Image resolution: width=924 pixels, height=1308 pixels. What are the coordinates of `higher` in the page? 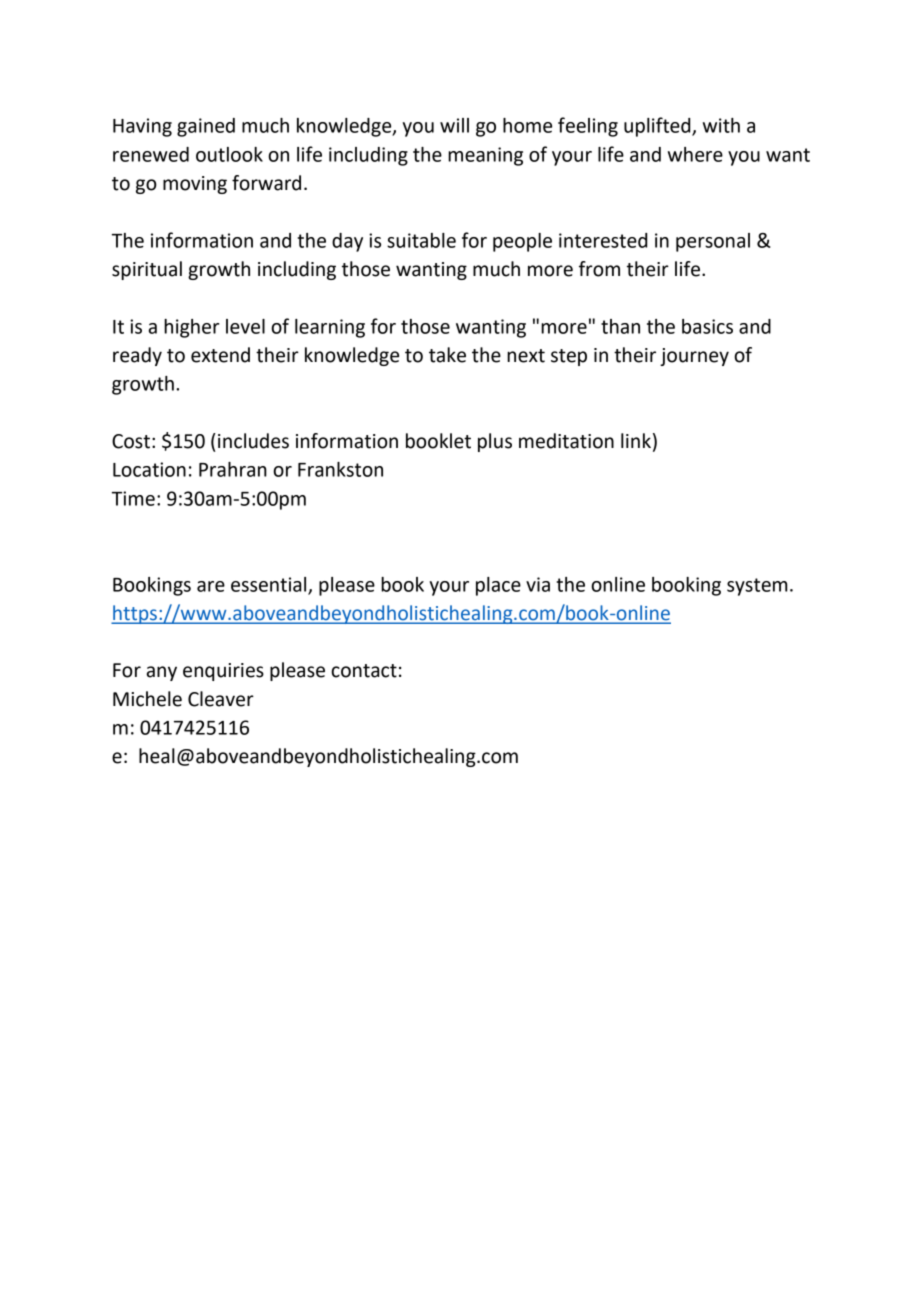 It's located at (191, 328).
